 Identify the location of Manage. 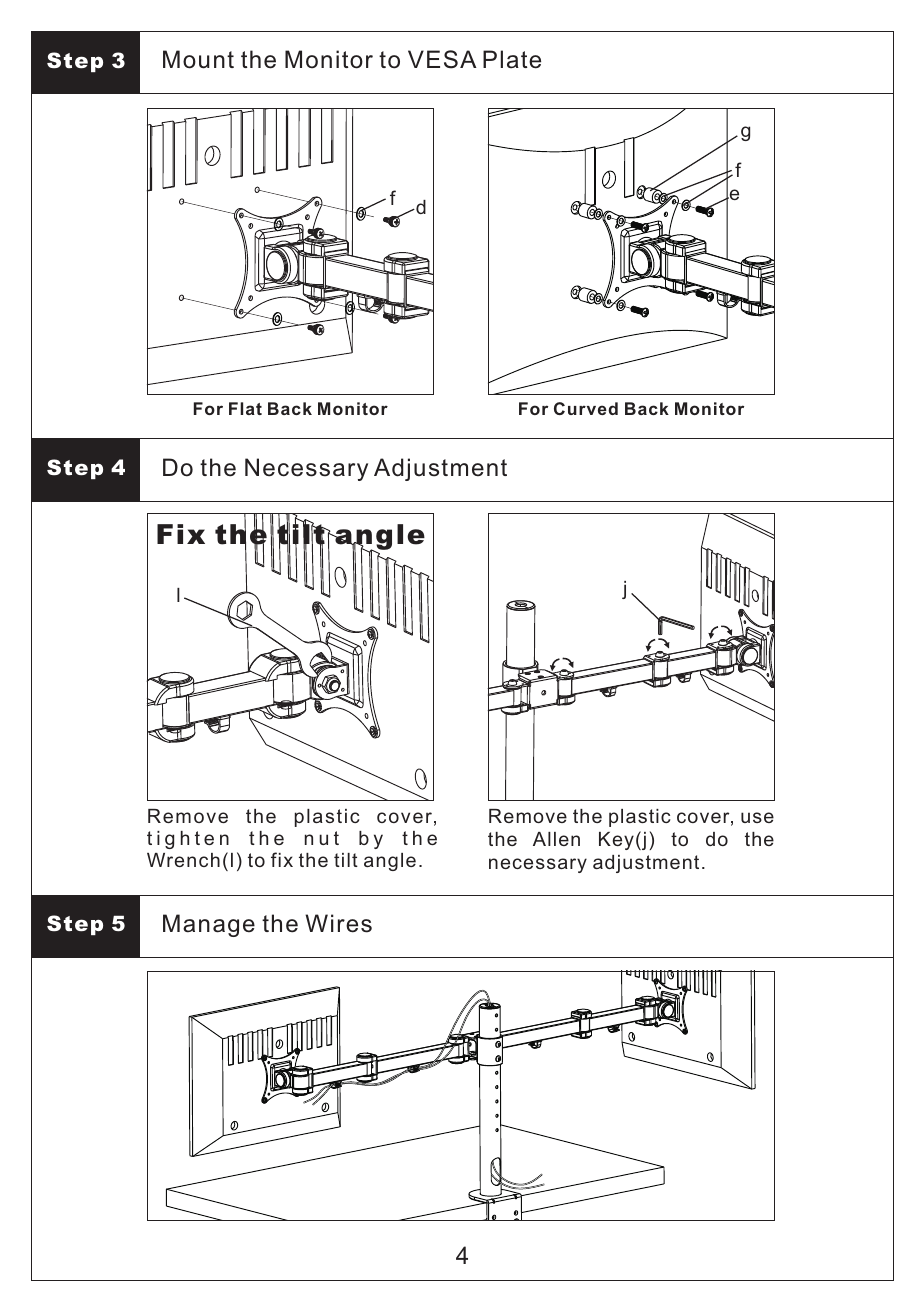
(209, 925).
